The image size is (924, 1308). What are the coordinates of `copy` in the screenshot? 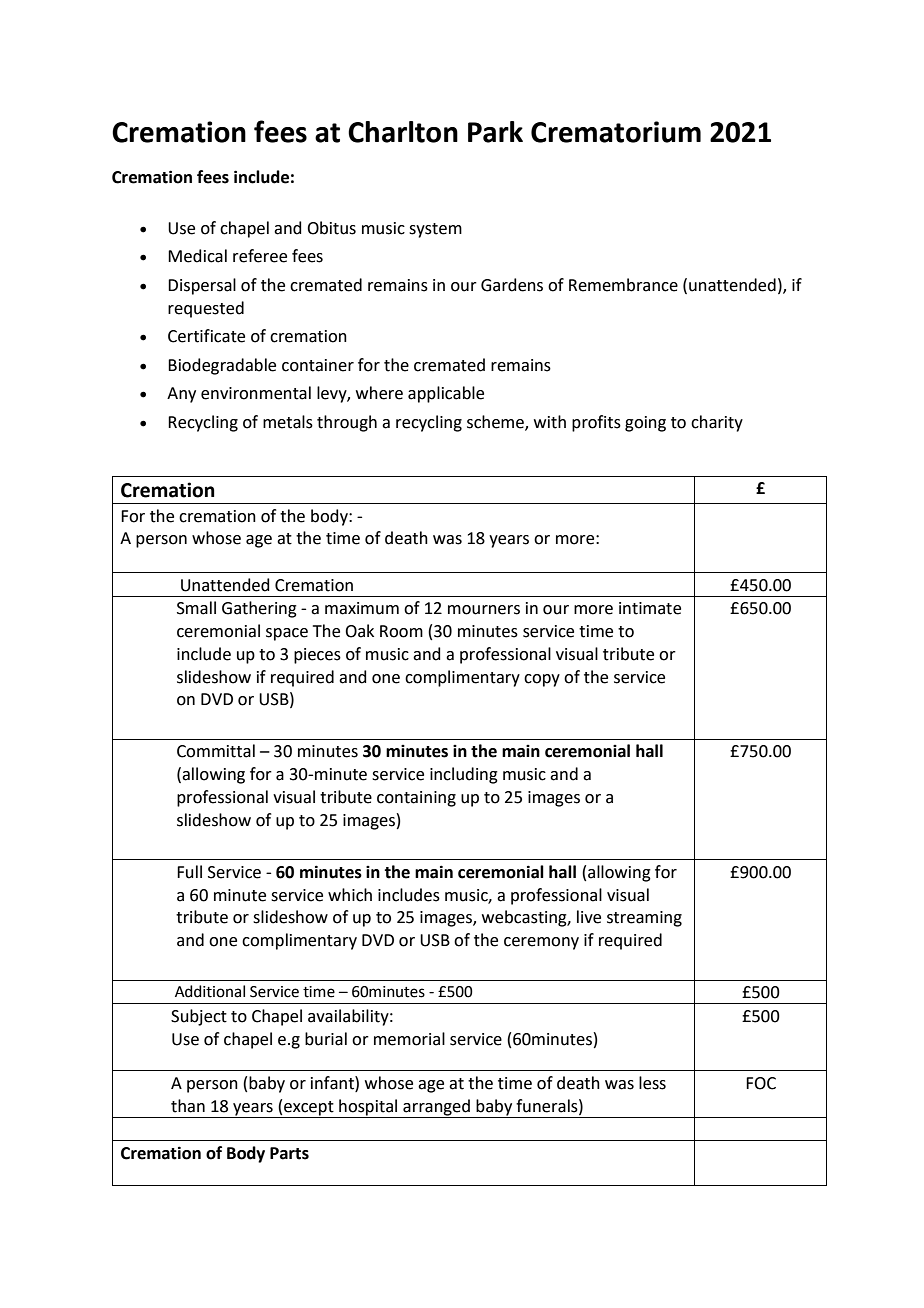 It's located at (542, 680).
